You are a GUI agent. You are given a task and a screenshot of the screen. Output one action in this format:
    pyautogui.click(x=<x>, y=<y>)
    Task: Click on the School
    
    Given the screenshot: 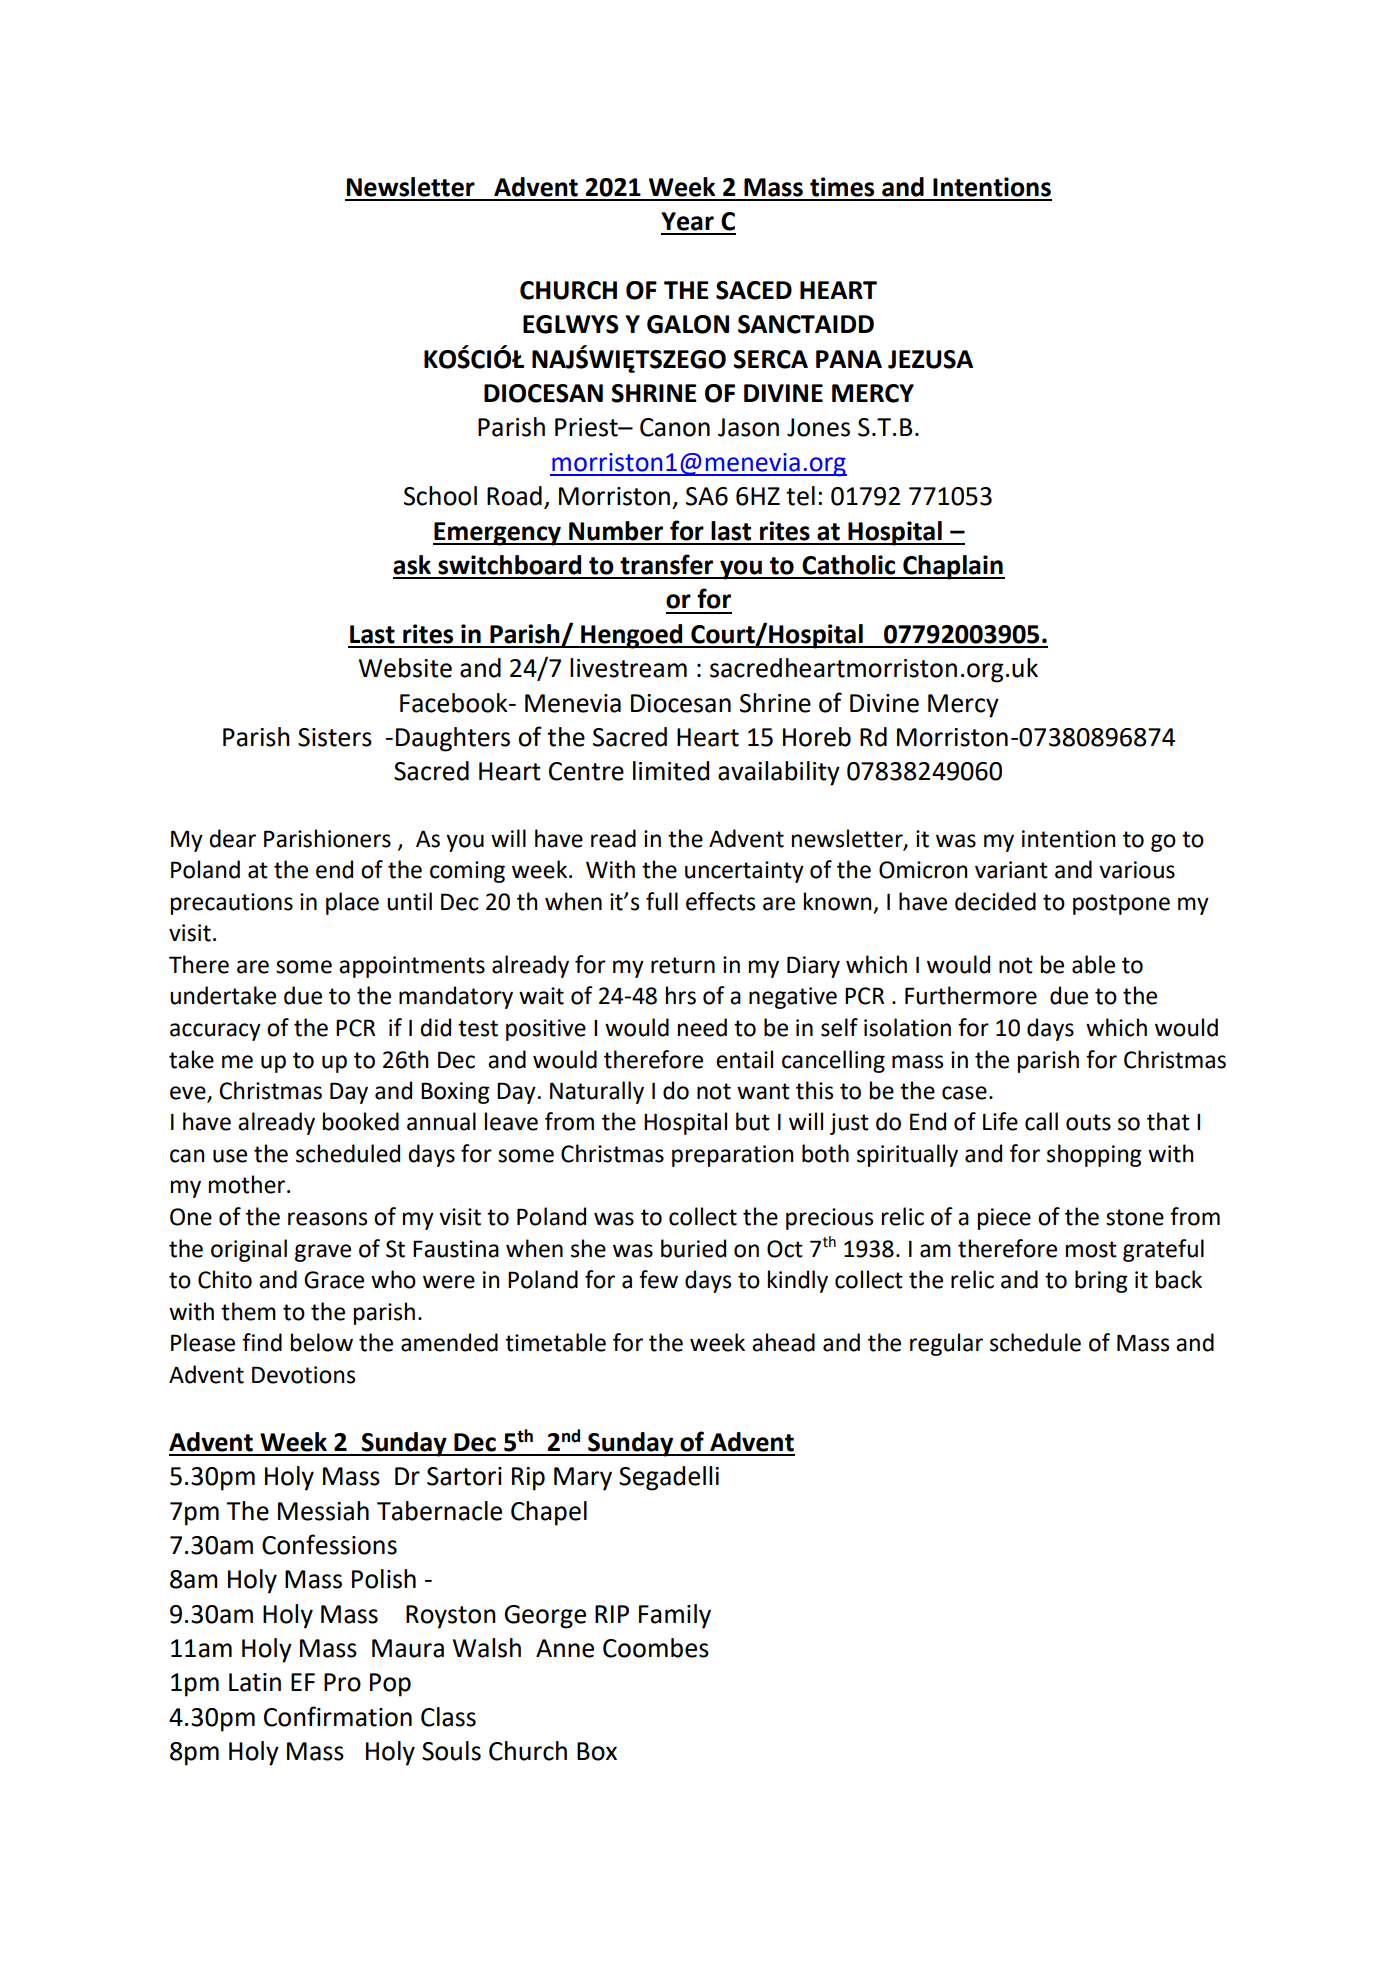 What is the action you would take?
    pyautogui.click(x=440, y=496)
